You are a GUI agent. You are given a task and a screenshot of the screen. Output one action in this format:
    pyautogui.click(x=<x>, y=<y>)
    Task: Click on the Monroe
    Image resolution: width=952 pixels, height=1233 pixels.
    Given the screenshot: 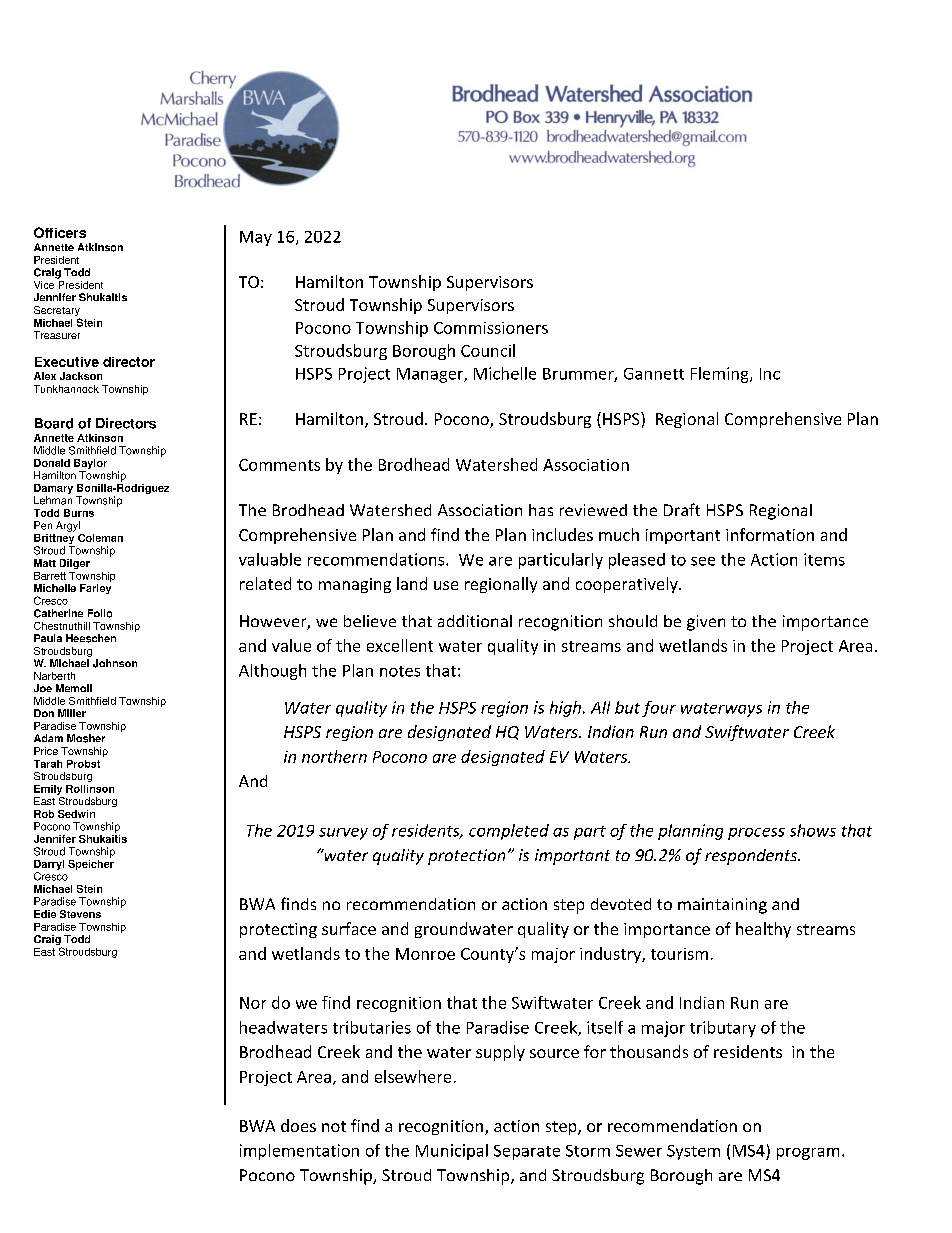 What is the action you would take?
    pyautogui.click(x=425, y=954)
